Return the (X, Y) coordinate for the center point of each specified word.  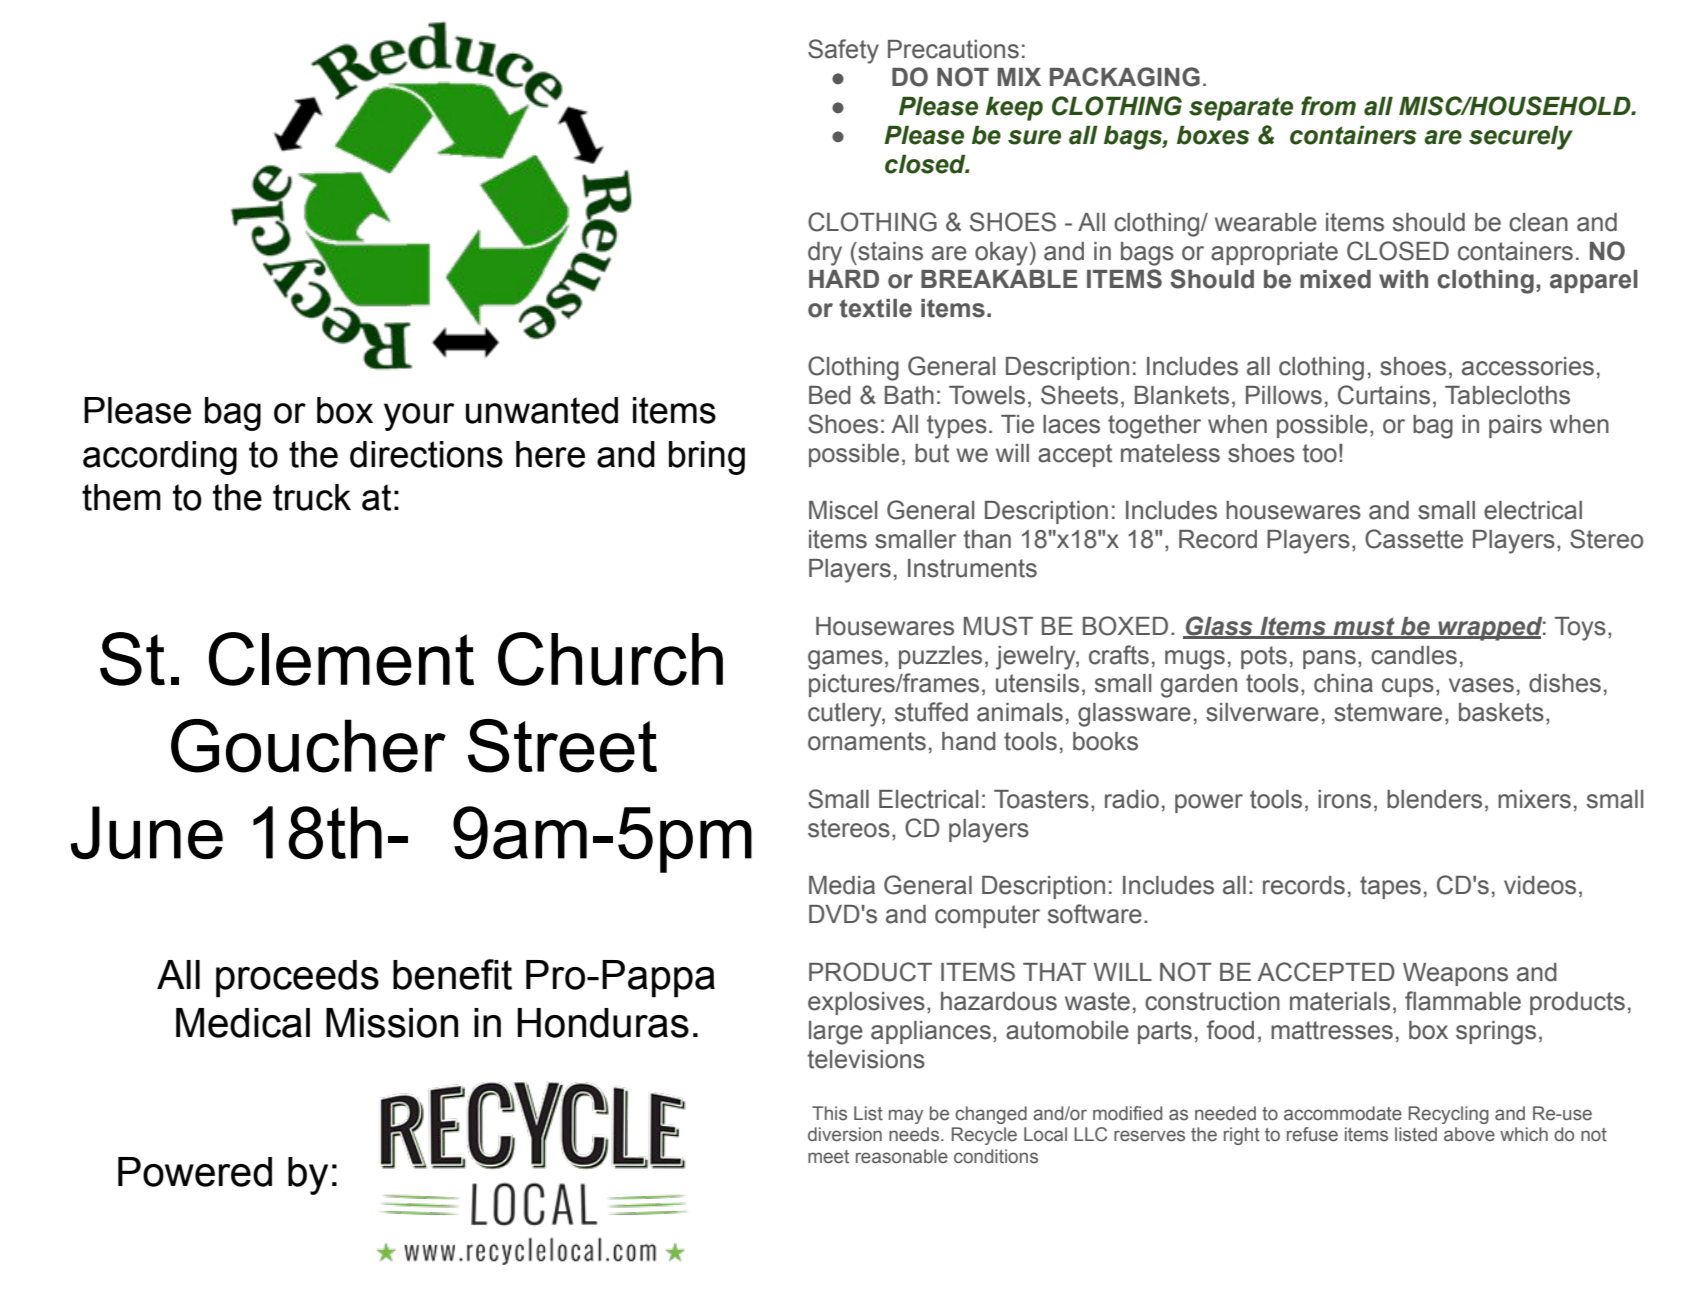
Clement (341, 659)
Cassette (1414, 539)
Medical (243, 1023)
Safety (843, 51)
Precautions (953, 49)
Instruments (972, 568)
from (1328, 106)
